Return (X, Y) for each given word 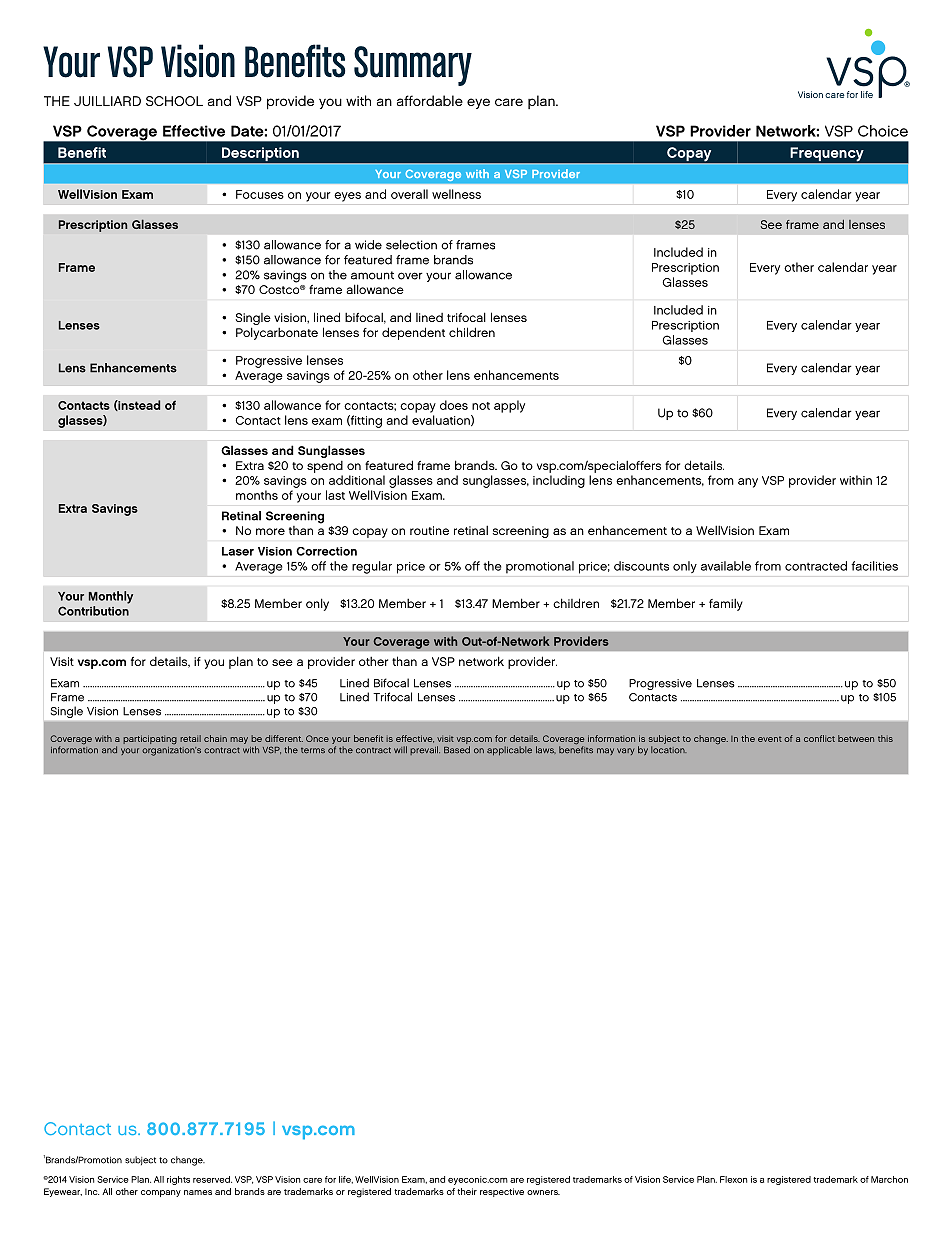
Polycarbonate (277, 333)
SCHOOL (174, 101)
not (481, 406)
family (726, 604)
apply (509, 406)
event (770, 739)
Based (457, 750)
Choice (883, 131)
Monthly (111, 597)
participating (150, 739)
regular (372, 567)
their (467, 1191)
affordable (430, 100)
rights (178, 1180)
